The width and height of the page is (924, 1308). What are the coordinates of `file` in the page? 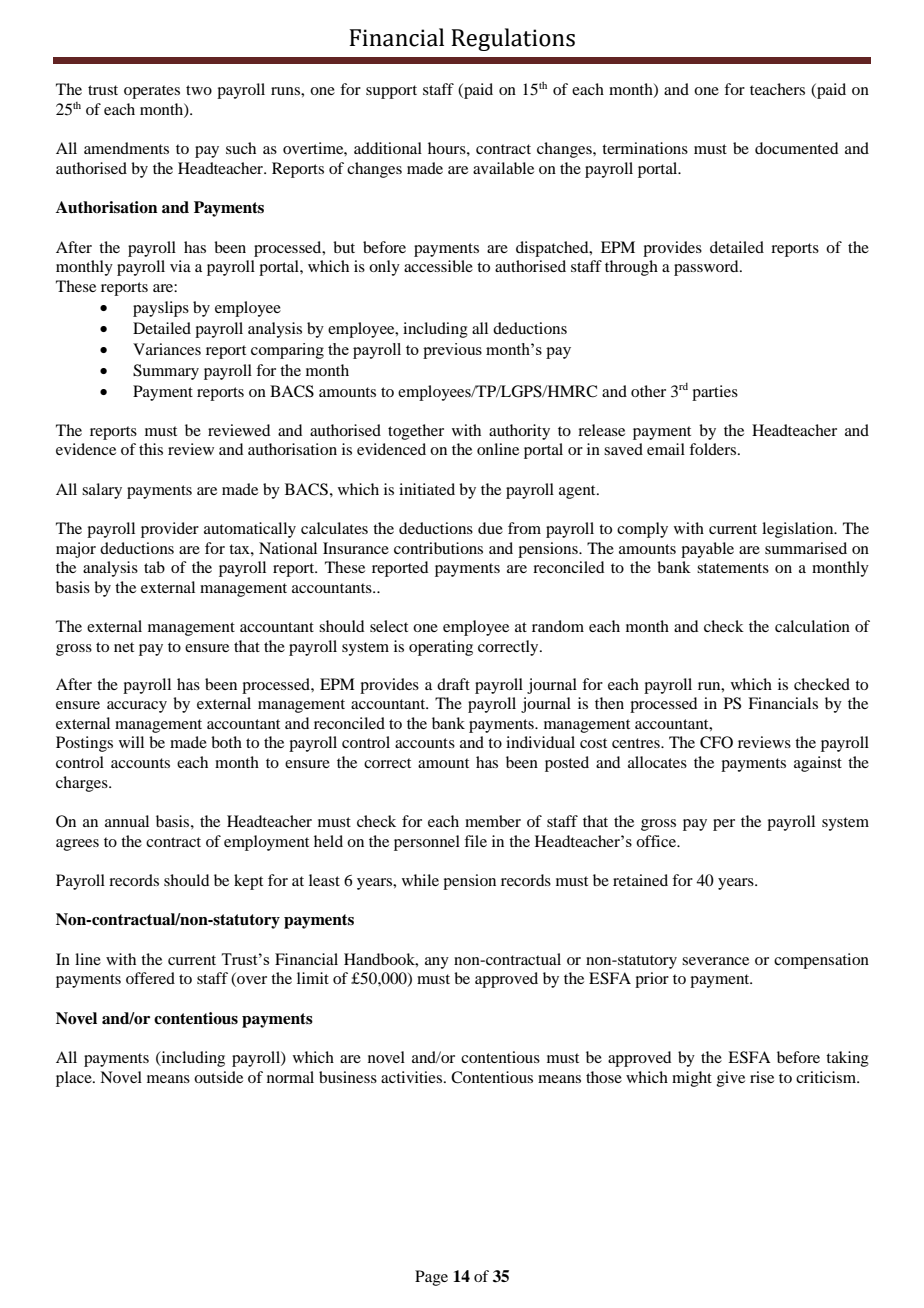 It's located at (475, 841).
